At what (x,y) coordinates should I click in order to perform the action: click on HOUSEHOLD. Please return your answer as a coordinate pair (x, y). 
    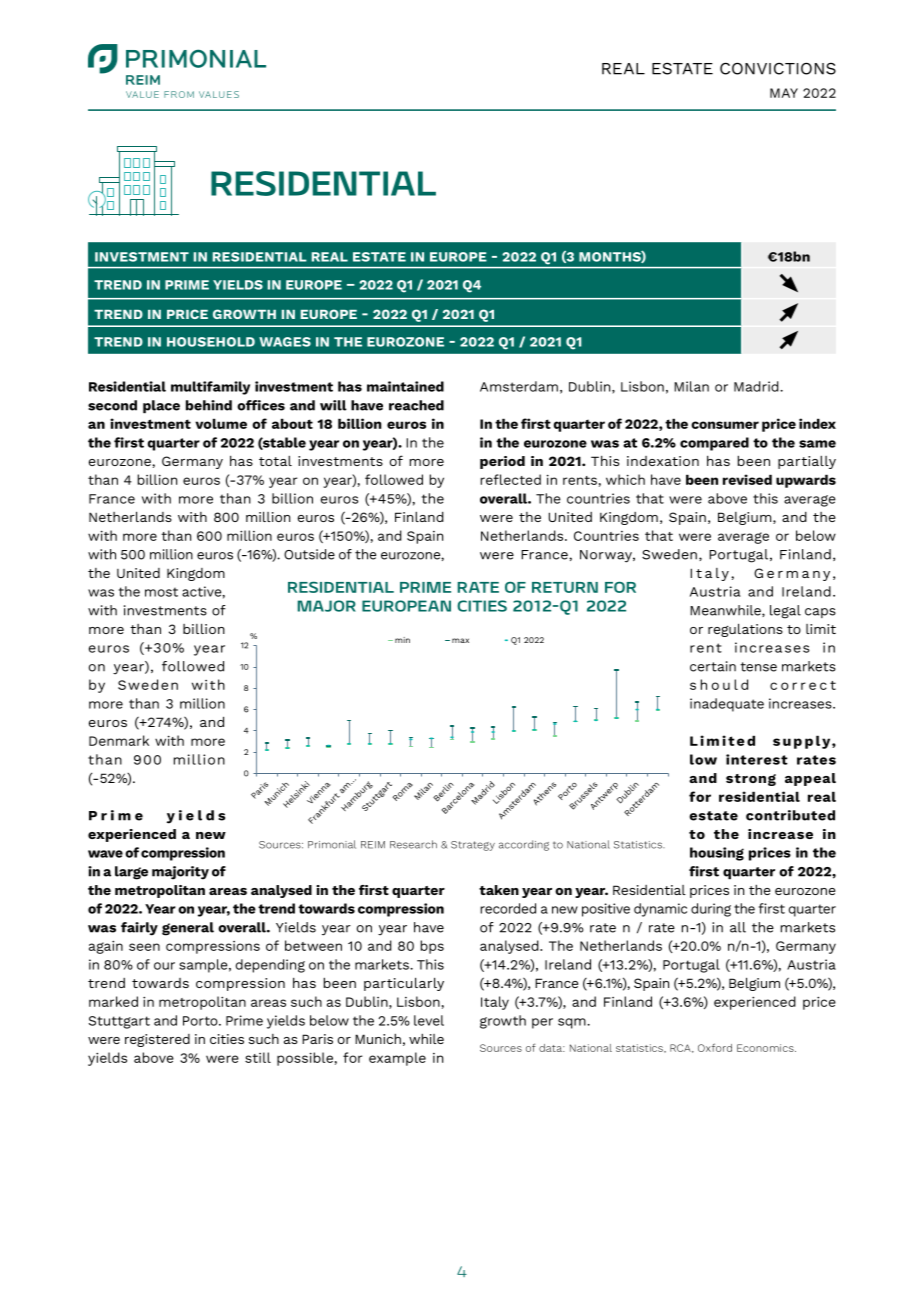
    Looking at the image, I should click on (211, 342).
